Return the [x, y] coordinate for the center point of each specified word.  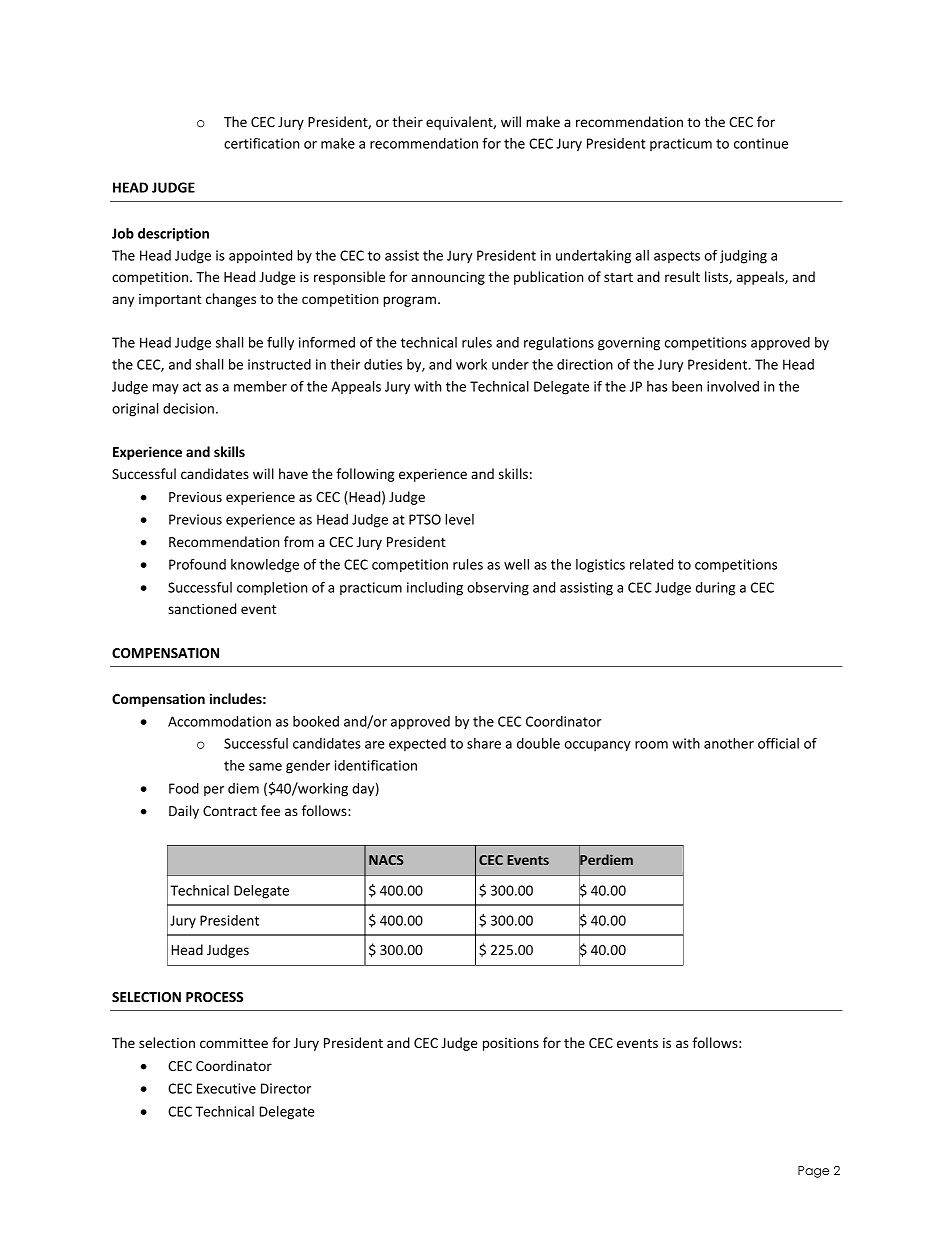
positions [511, 1044]
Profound [197, 564]
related [651, 564]
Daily [184, 812]
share [484, 743]
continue [761, 143]
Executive [226, 1088]
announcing [448, 278]
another [729, 743]
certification [261, 143]
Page [813, 1172]
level [459, 519]
